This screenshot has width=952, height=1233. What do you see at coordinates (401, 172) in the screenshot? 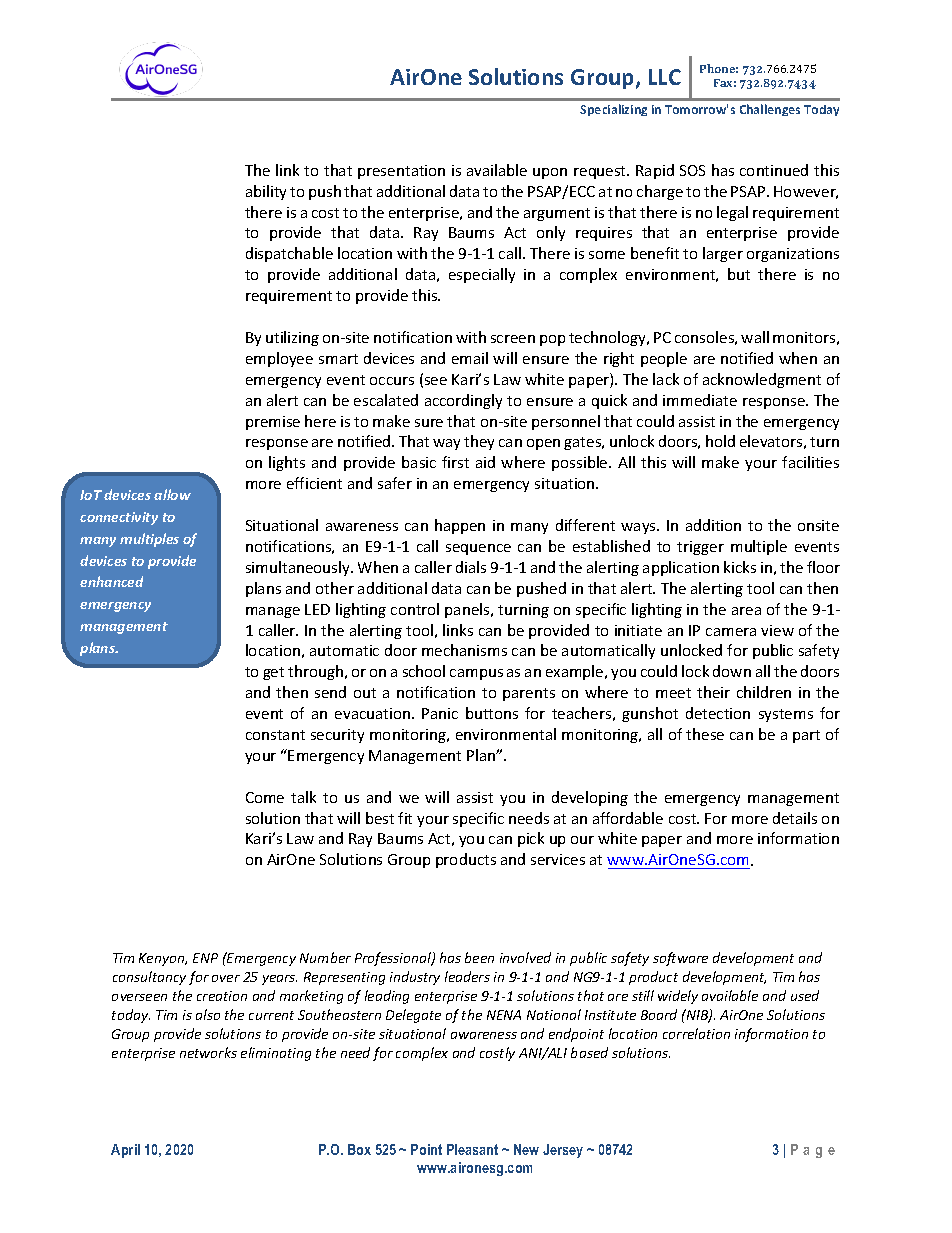
I see `presentation` at bounding box center [401, 172].
